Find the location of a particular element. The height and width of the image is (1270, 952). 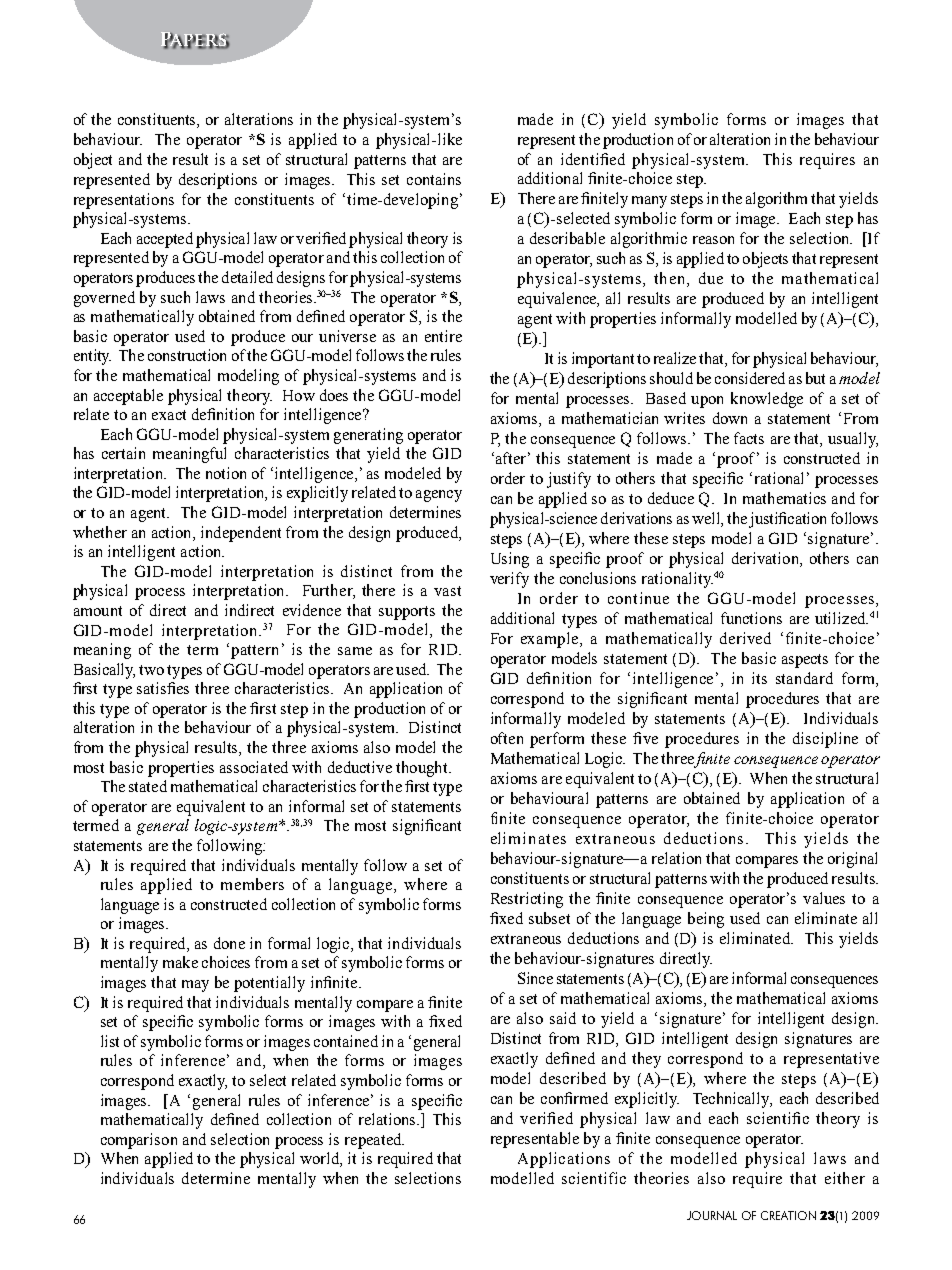

comparison is located at coordinates (139, 1141).
